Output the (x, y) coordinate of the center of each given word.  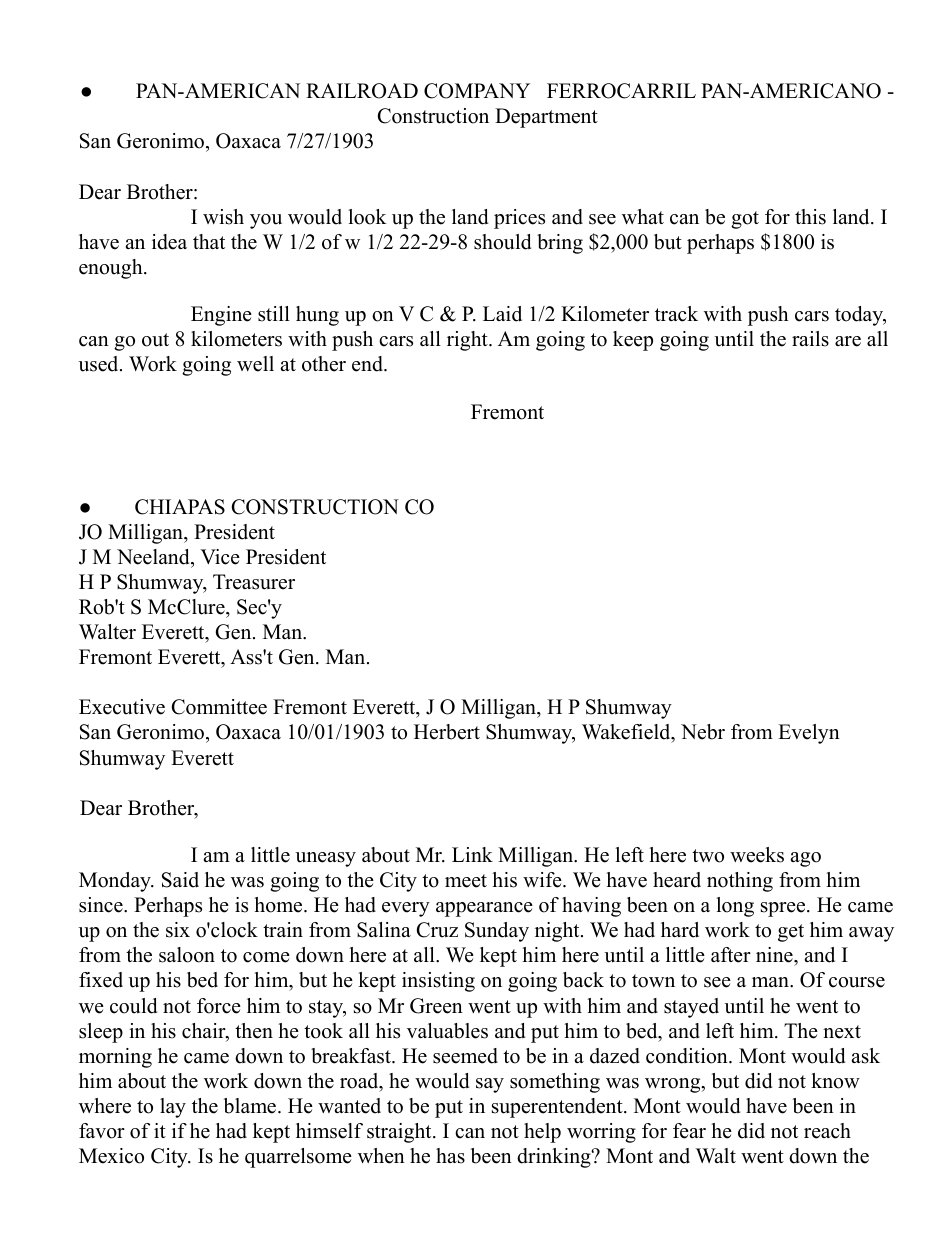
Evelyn (809, 734)
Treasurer (254, 582)
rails (810, 339)
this (810, 217)
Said (180, 880)
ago (805, 859)
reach (827, 1131)
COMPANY (477, 91)
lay (173, 1108)
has (450, 1156)
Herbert (447, 732)
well (255, 364)
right (468, 341)
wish (223, 217)
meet (466, 881)
